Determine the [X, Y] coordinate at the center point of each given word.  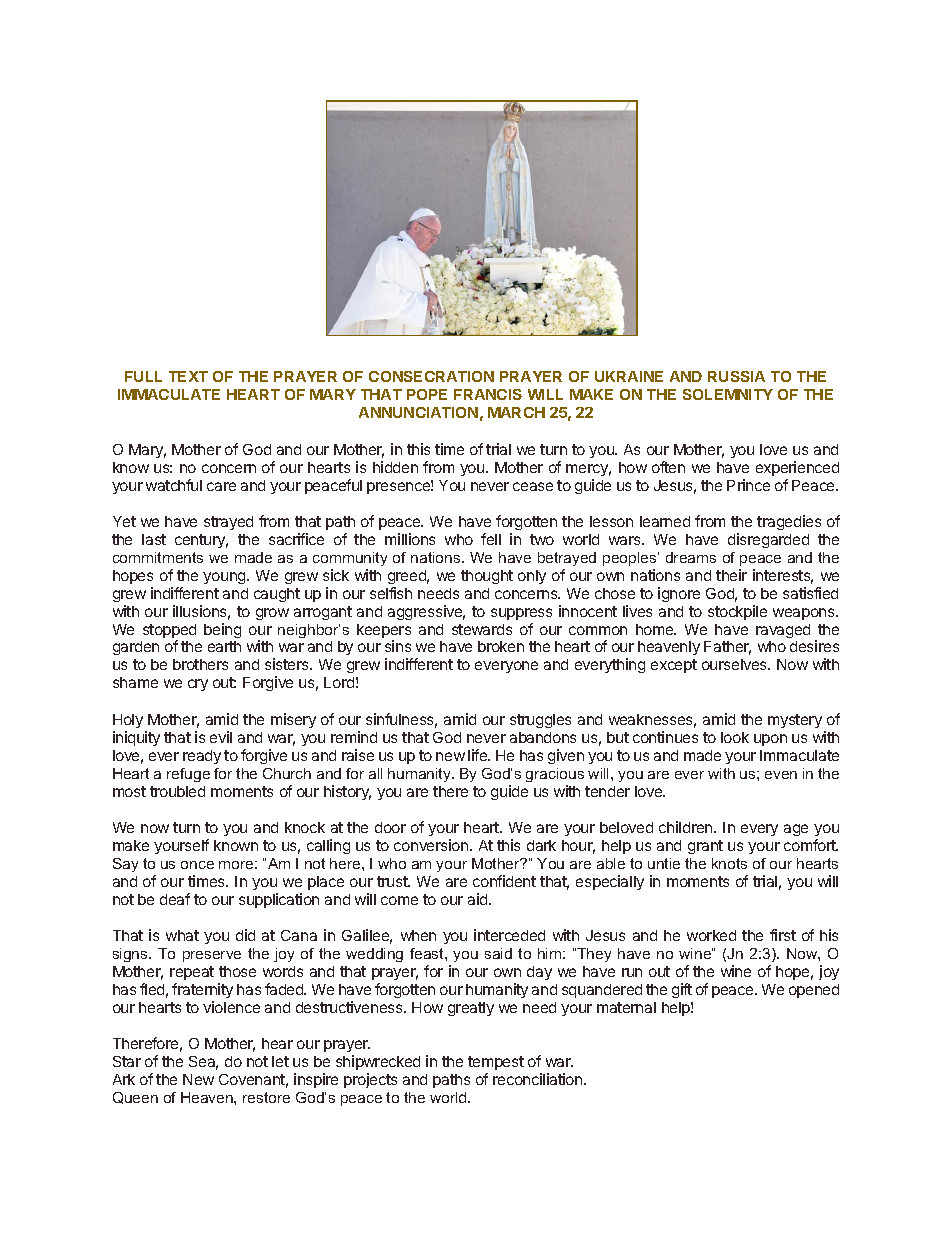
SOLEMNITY [728, 394]
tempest [496, 1065]
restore [266, 1097]
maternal [626, 1007]
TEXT [188, 376]
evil [221, 737]
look [735, 737]
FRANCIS [488, 394]
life [479, 755]
